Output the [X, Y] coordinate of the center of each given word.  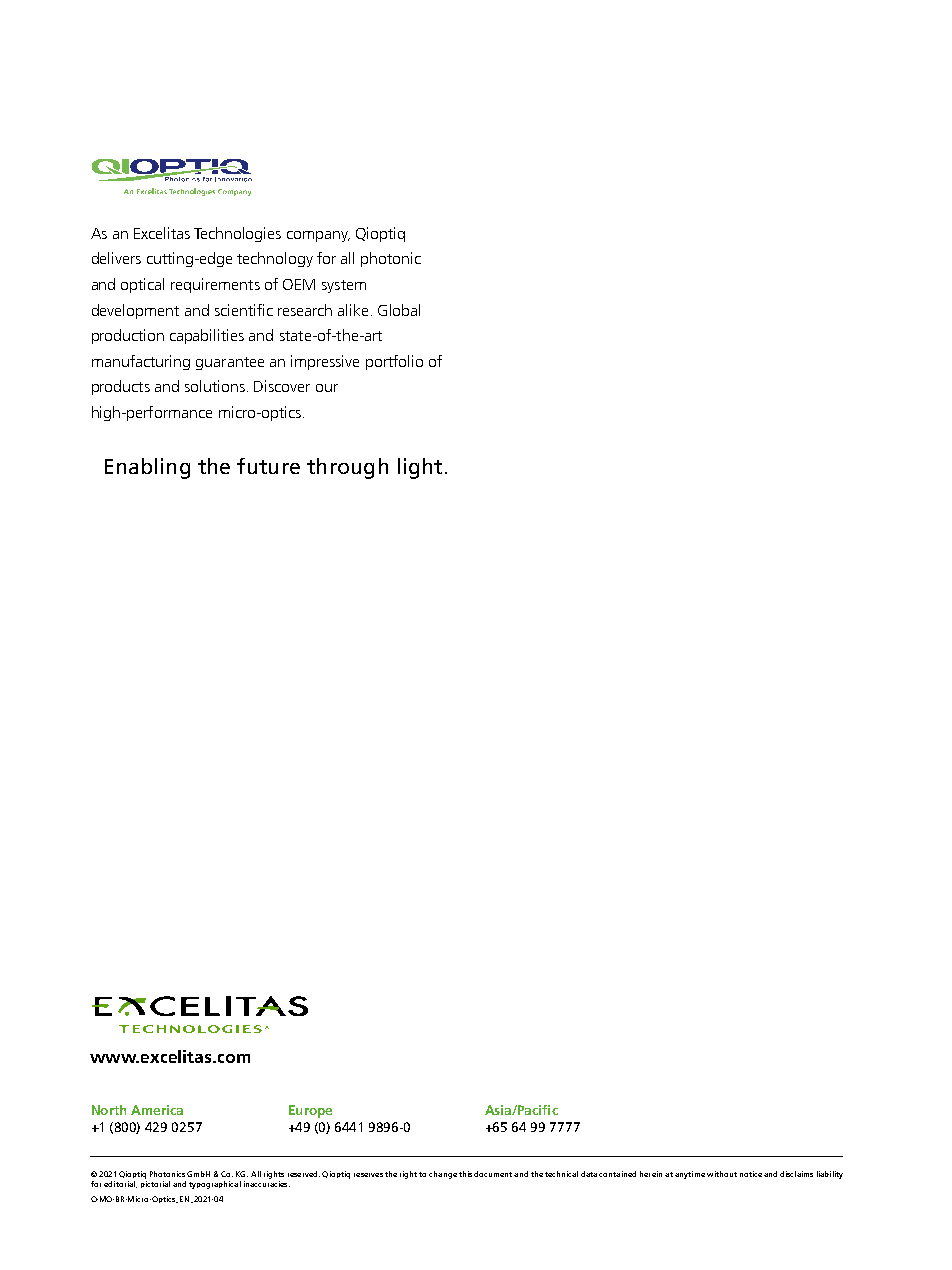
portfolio [394, 362]
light [420, 468]
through [347, 468]
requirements [215, 285]
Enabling [147, 468]
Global [399, 310]
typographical [215, 1185]
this [465, 1174]
